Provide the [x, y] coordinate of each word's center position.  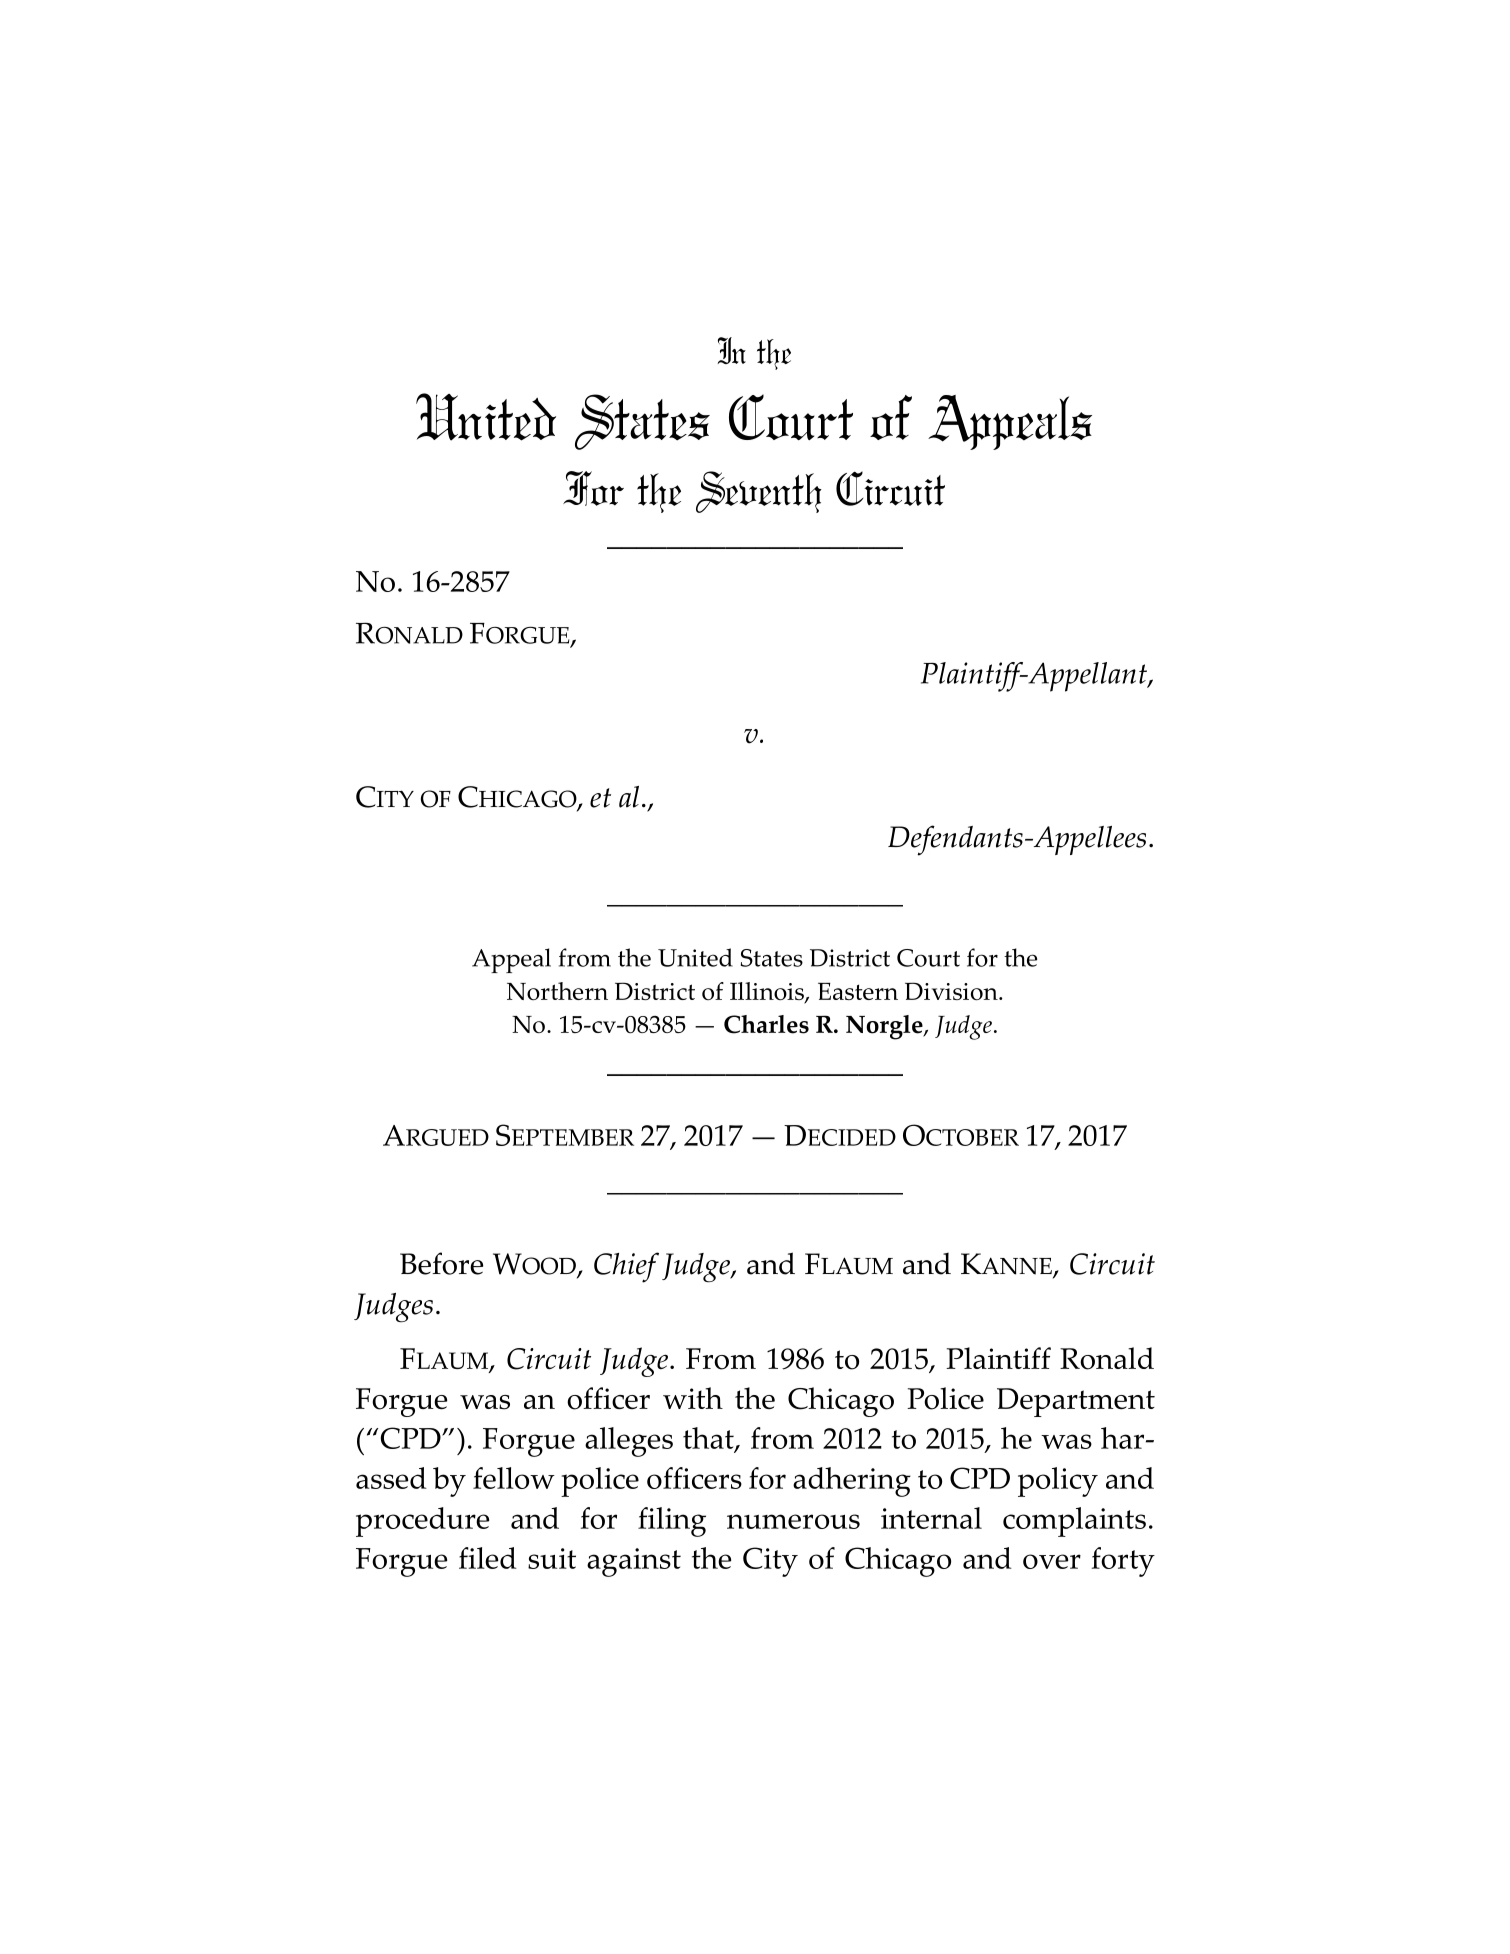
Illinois [768, 992]
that [709, 1439]
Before [441, 1263]
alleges [629, 1442]
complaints [1074, 1522]
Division [952, 991]
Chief [626, 1267]
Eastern [858, 991]
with [693, 1398]
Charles [766, 1024]
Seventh [759, 492]
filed [488, 1558]
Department [1076, 1402]
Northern [557, 991]
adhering [852, 1482]
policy [1058, 1482]
